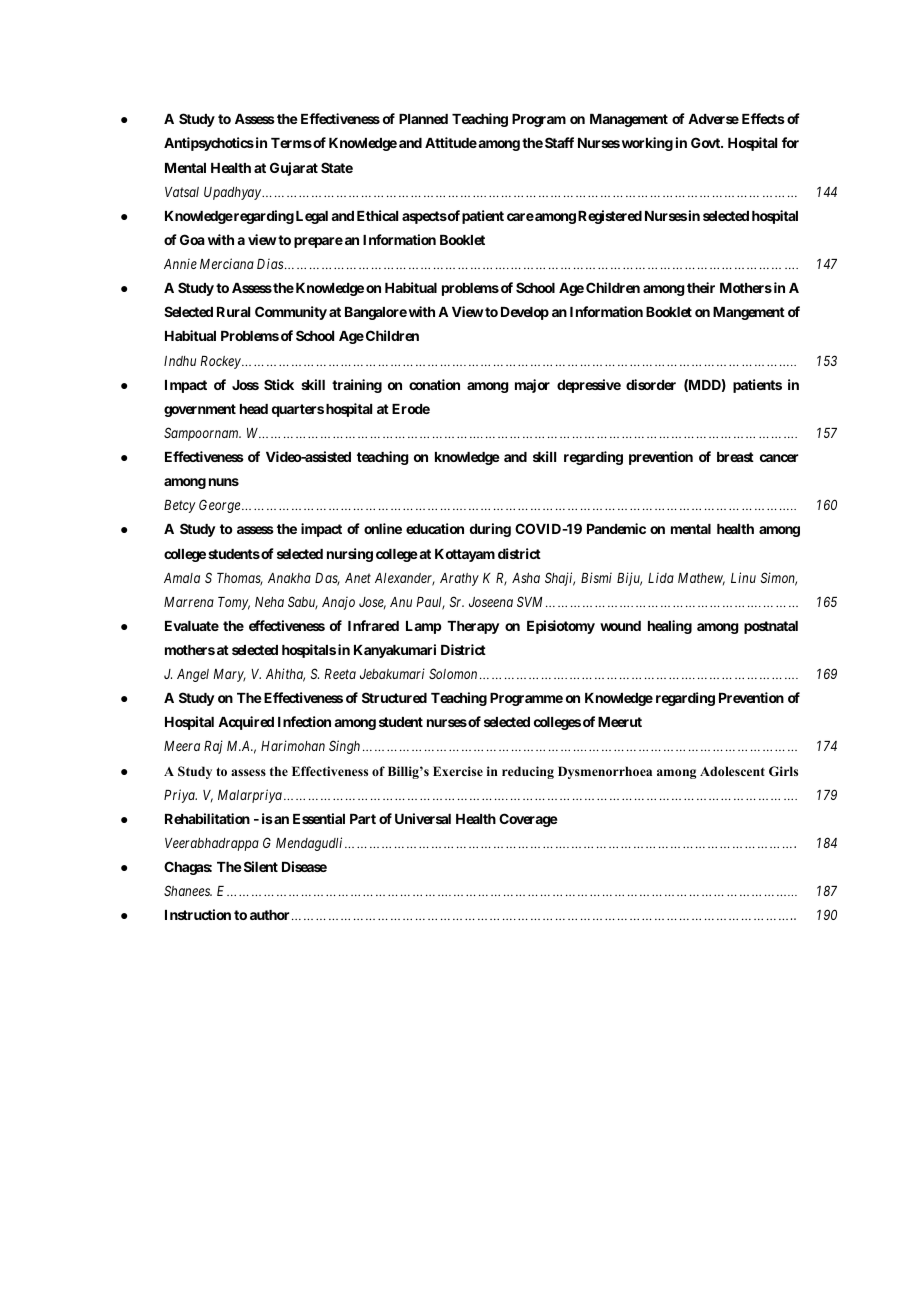 The width and height of the screenshot is (924, 1308). Describe the element at coordinates (259, 866) in the screenshot. I see `Silent` at that location.
